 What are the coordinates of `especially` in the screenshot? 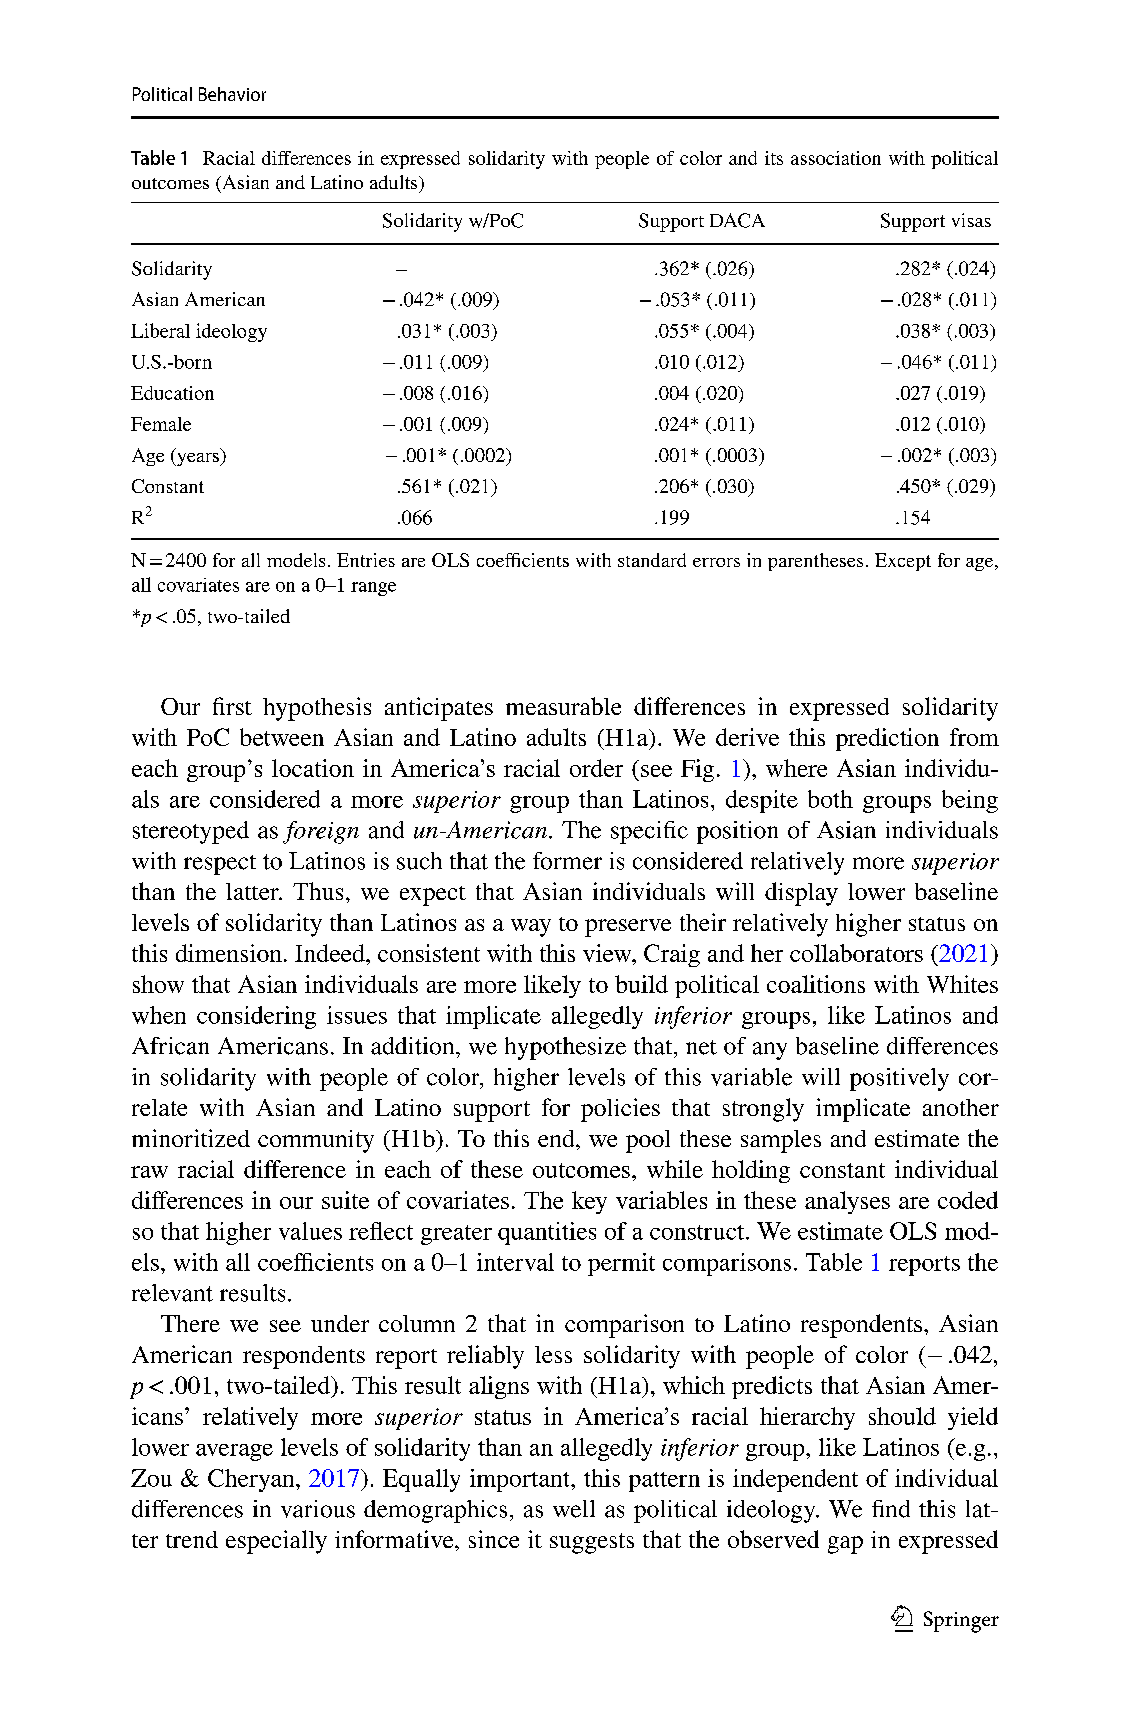 It's located at (276, 1542).
